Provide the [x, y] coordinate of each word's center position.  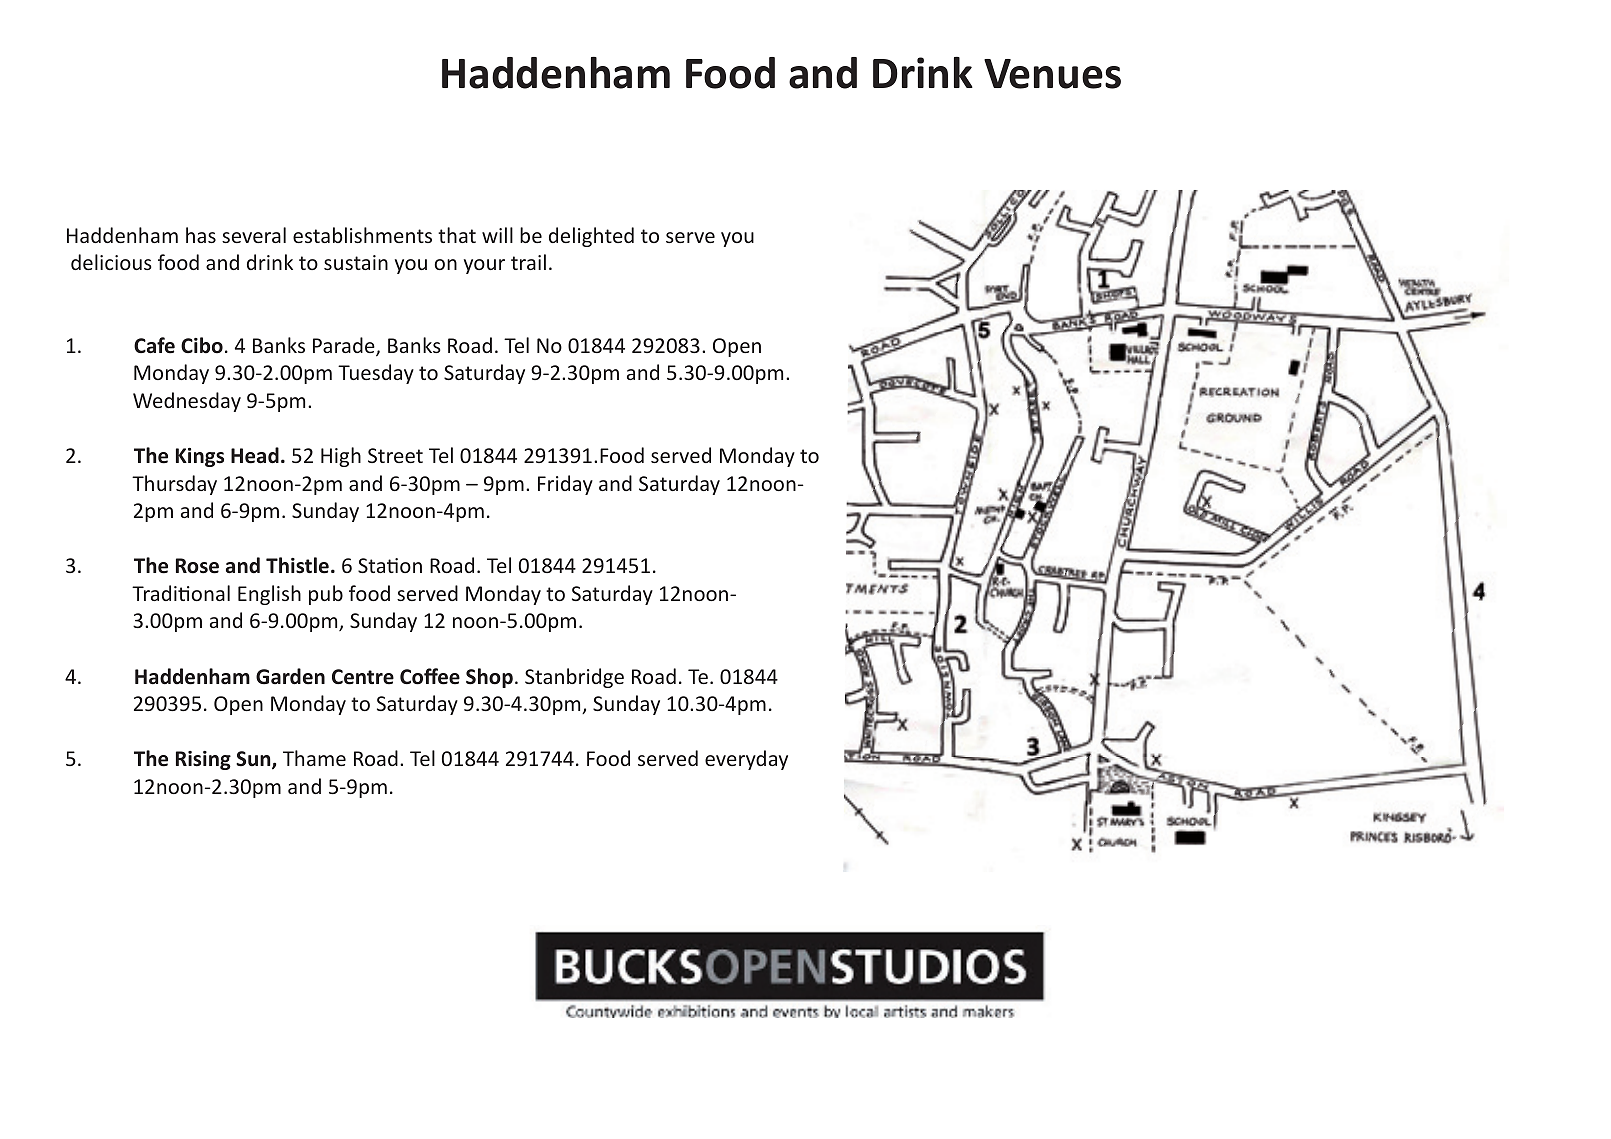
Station [390, 565]
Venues [1052, 74]
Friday [565, 485]
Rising [203, 760]
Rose [197, 566]
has [201, 235]
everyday [746, 760]
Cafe [154, 345]
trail [528, 262]
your [484, 266]
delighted [591, 237]
